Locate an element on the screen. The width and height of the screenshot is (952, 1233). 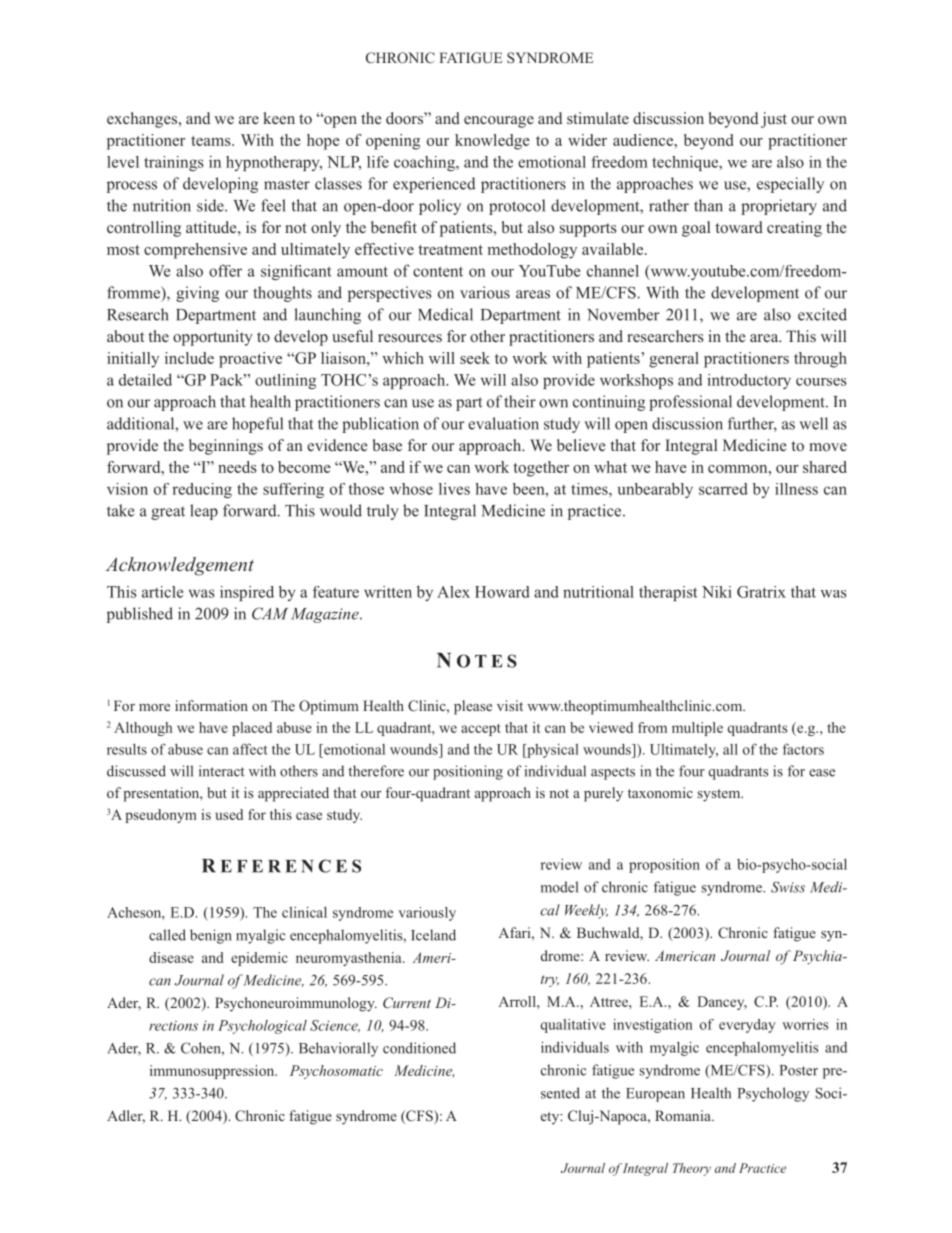
introductory is located at coordinates (749, 381).
